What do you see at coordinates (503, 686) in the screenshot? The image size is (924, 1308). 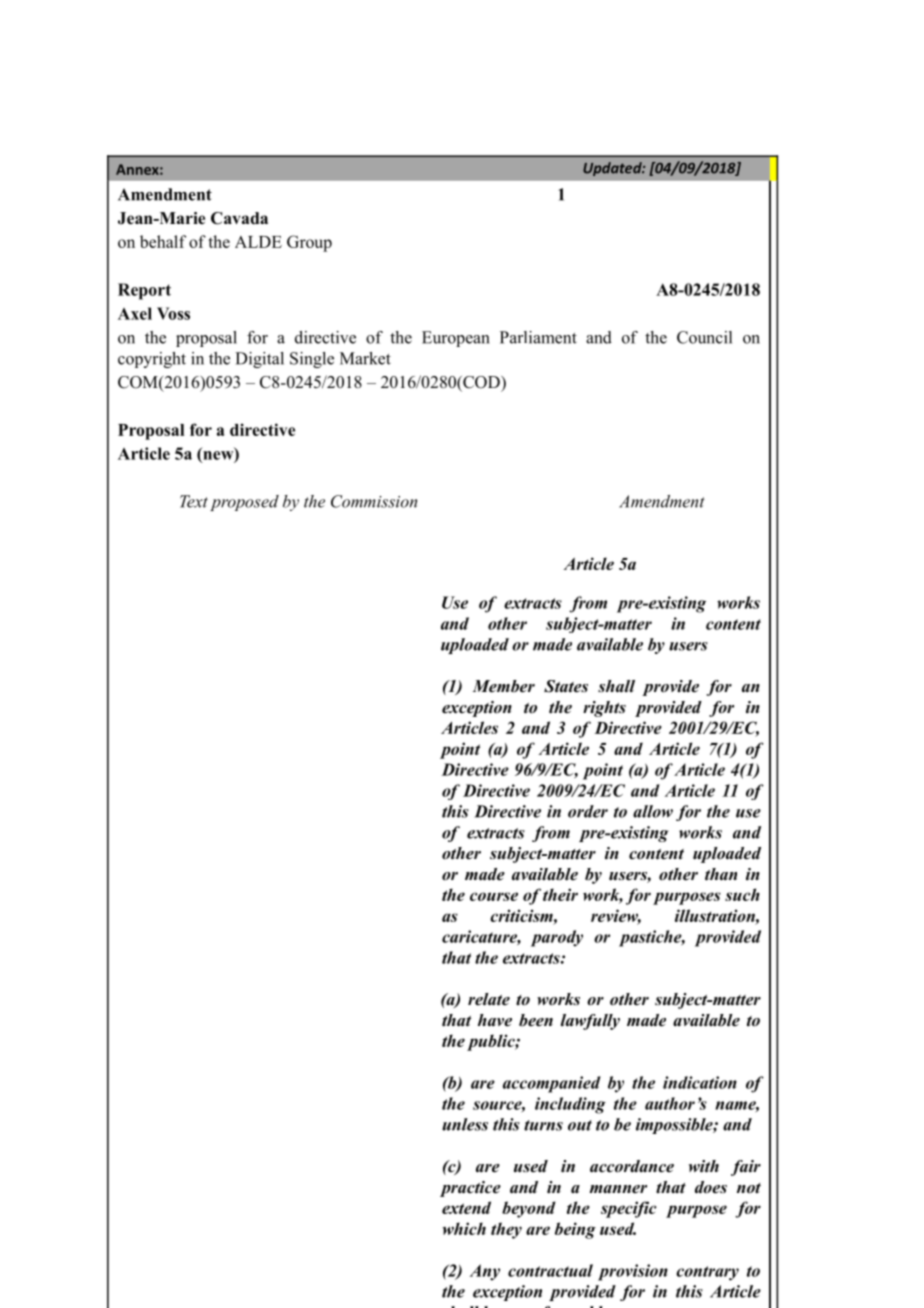 I see `Member` at bounding box center [503, 686].
